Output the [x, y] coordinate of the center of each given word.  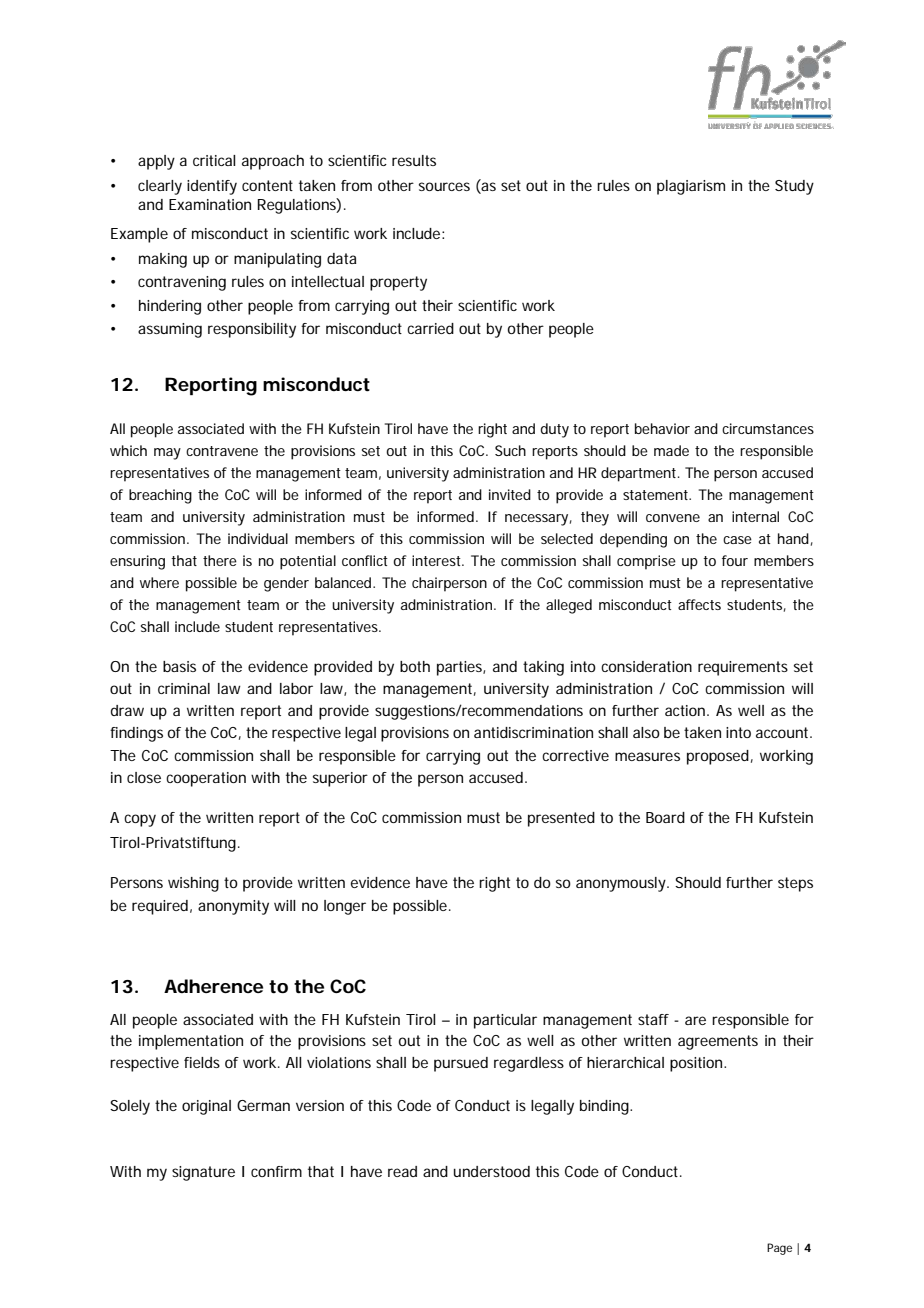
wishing [193, 884]
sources [444, 186]
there [220, 560]
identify [212, 187]
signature [203, 1173]
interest [437, 560]
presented [561, 819]
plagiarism [691, 187]
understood [492, 1171]
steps [795, 884]
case [737, 540]
